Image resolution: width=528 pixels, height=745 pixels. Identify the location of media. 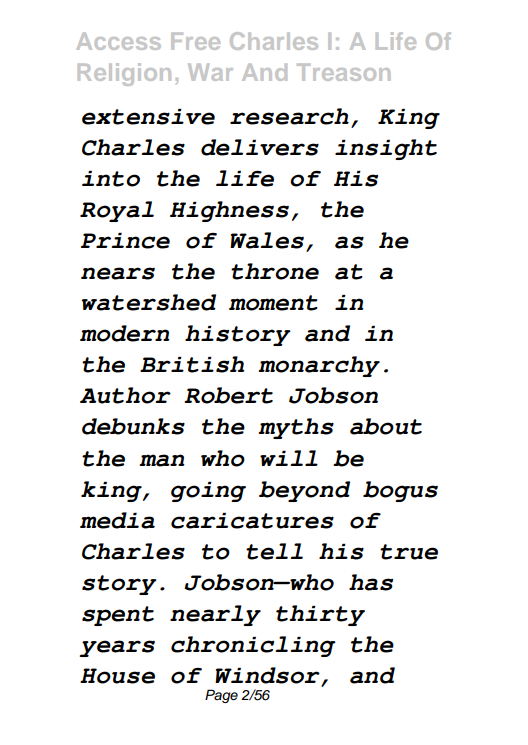
(117, 520).
